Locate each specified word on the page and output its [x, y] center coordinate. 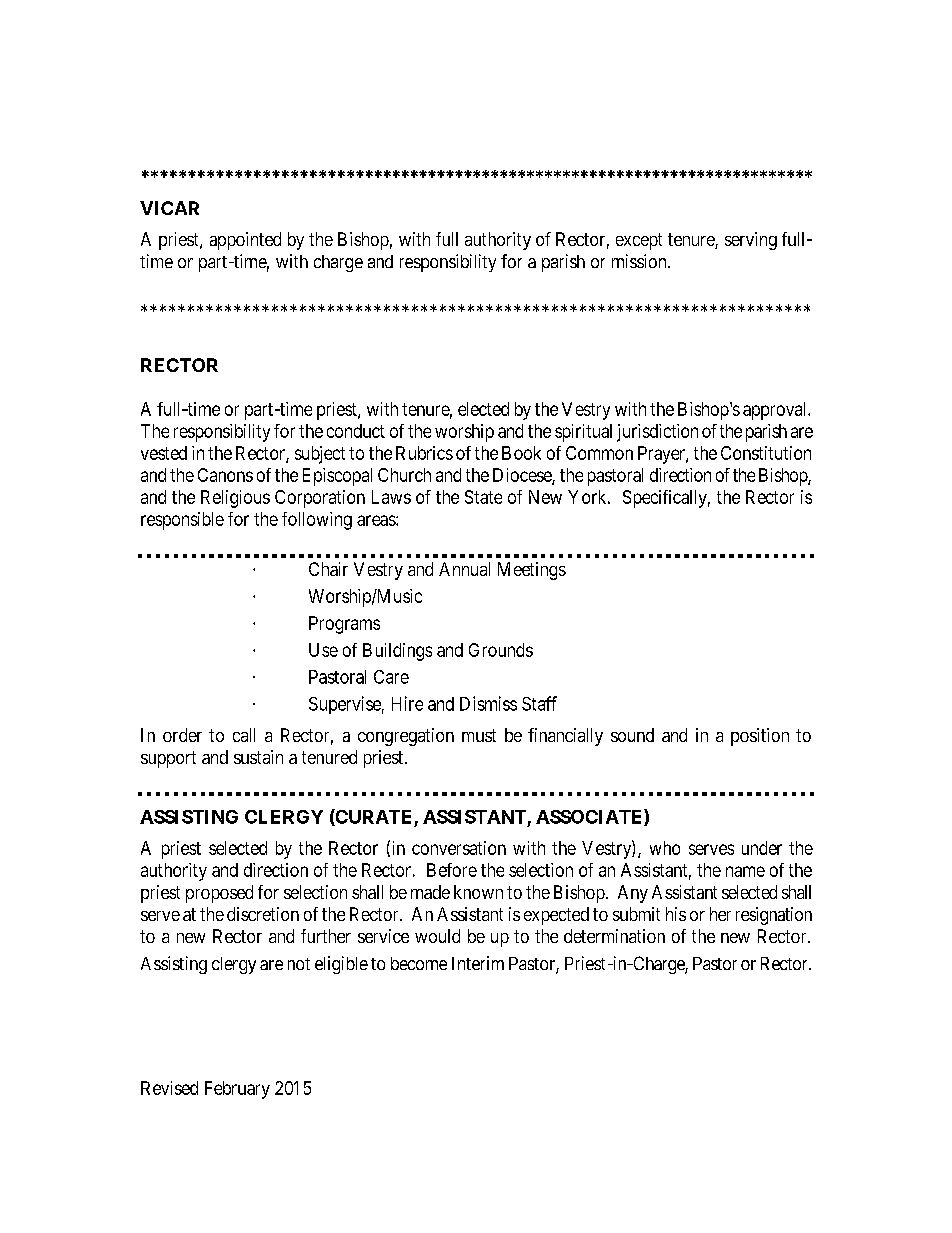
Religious [235, 499]
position [760, 737]
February [237, 1090]
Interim [478, 963]
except [639, 241]
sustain [258, 757]
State [483, 497]
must [479, 735]
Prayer [662, 455]
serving [751, 241]
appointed [245, 241]
